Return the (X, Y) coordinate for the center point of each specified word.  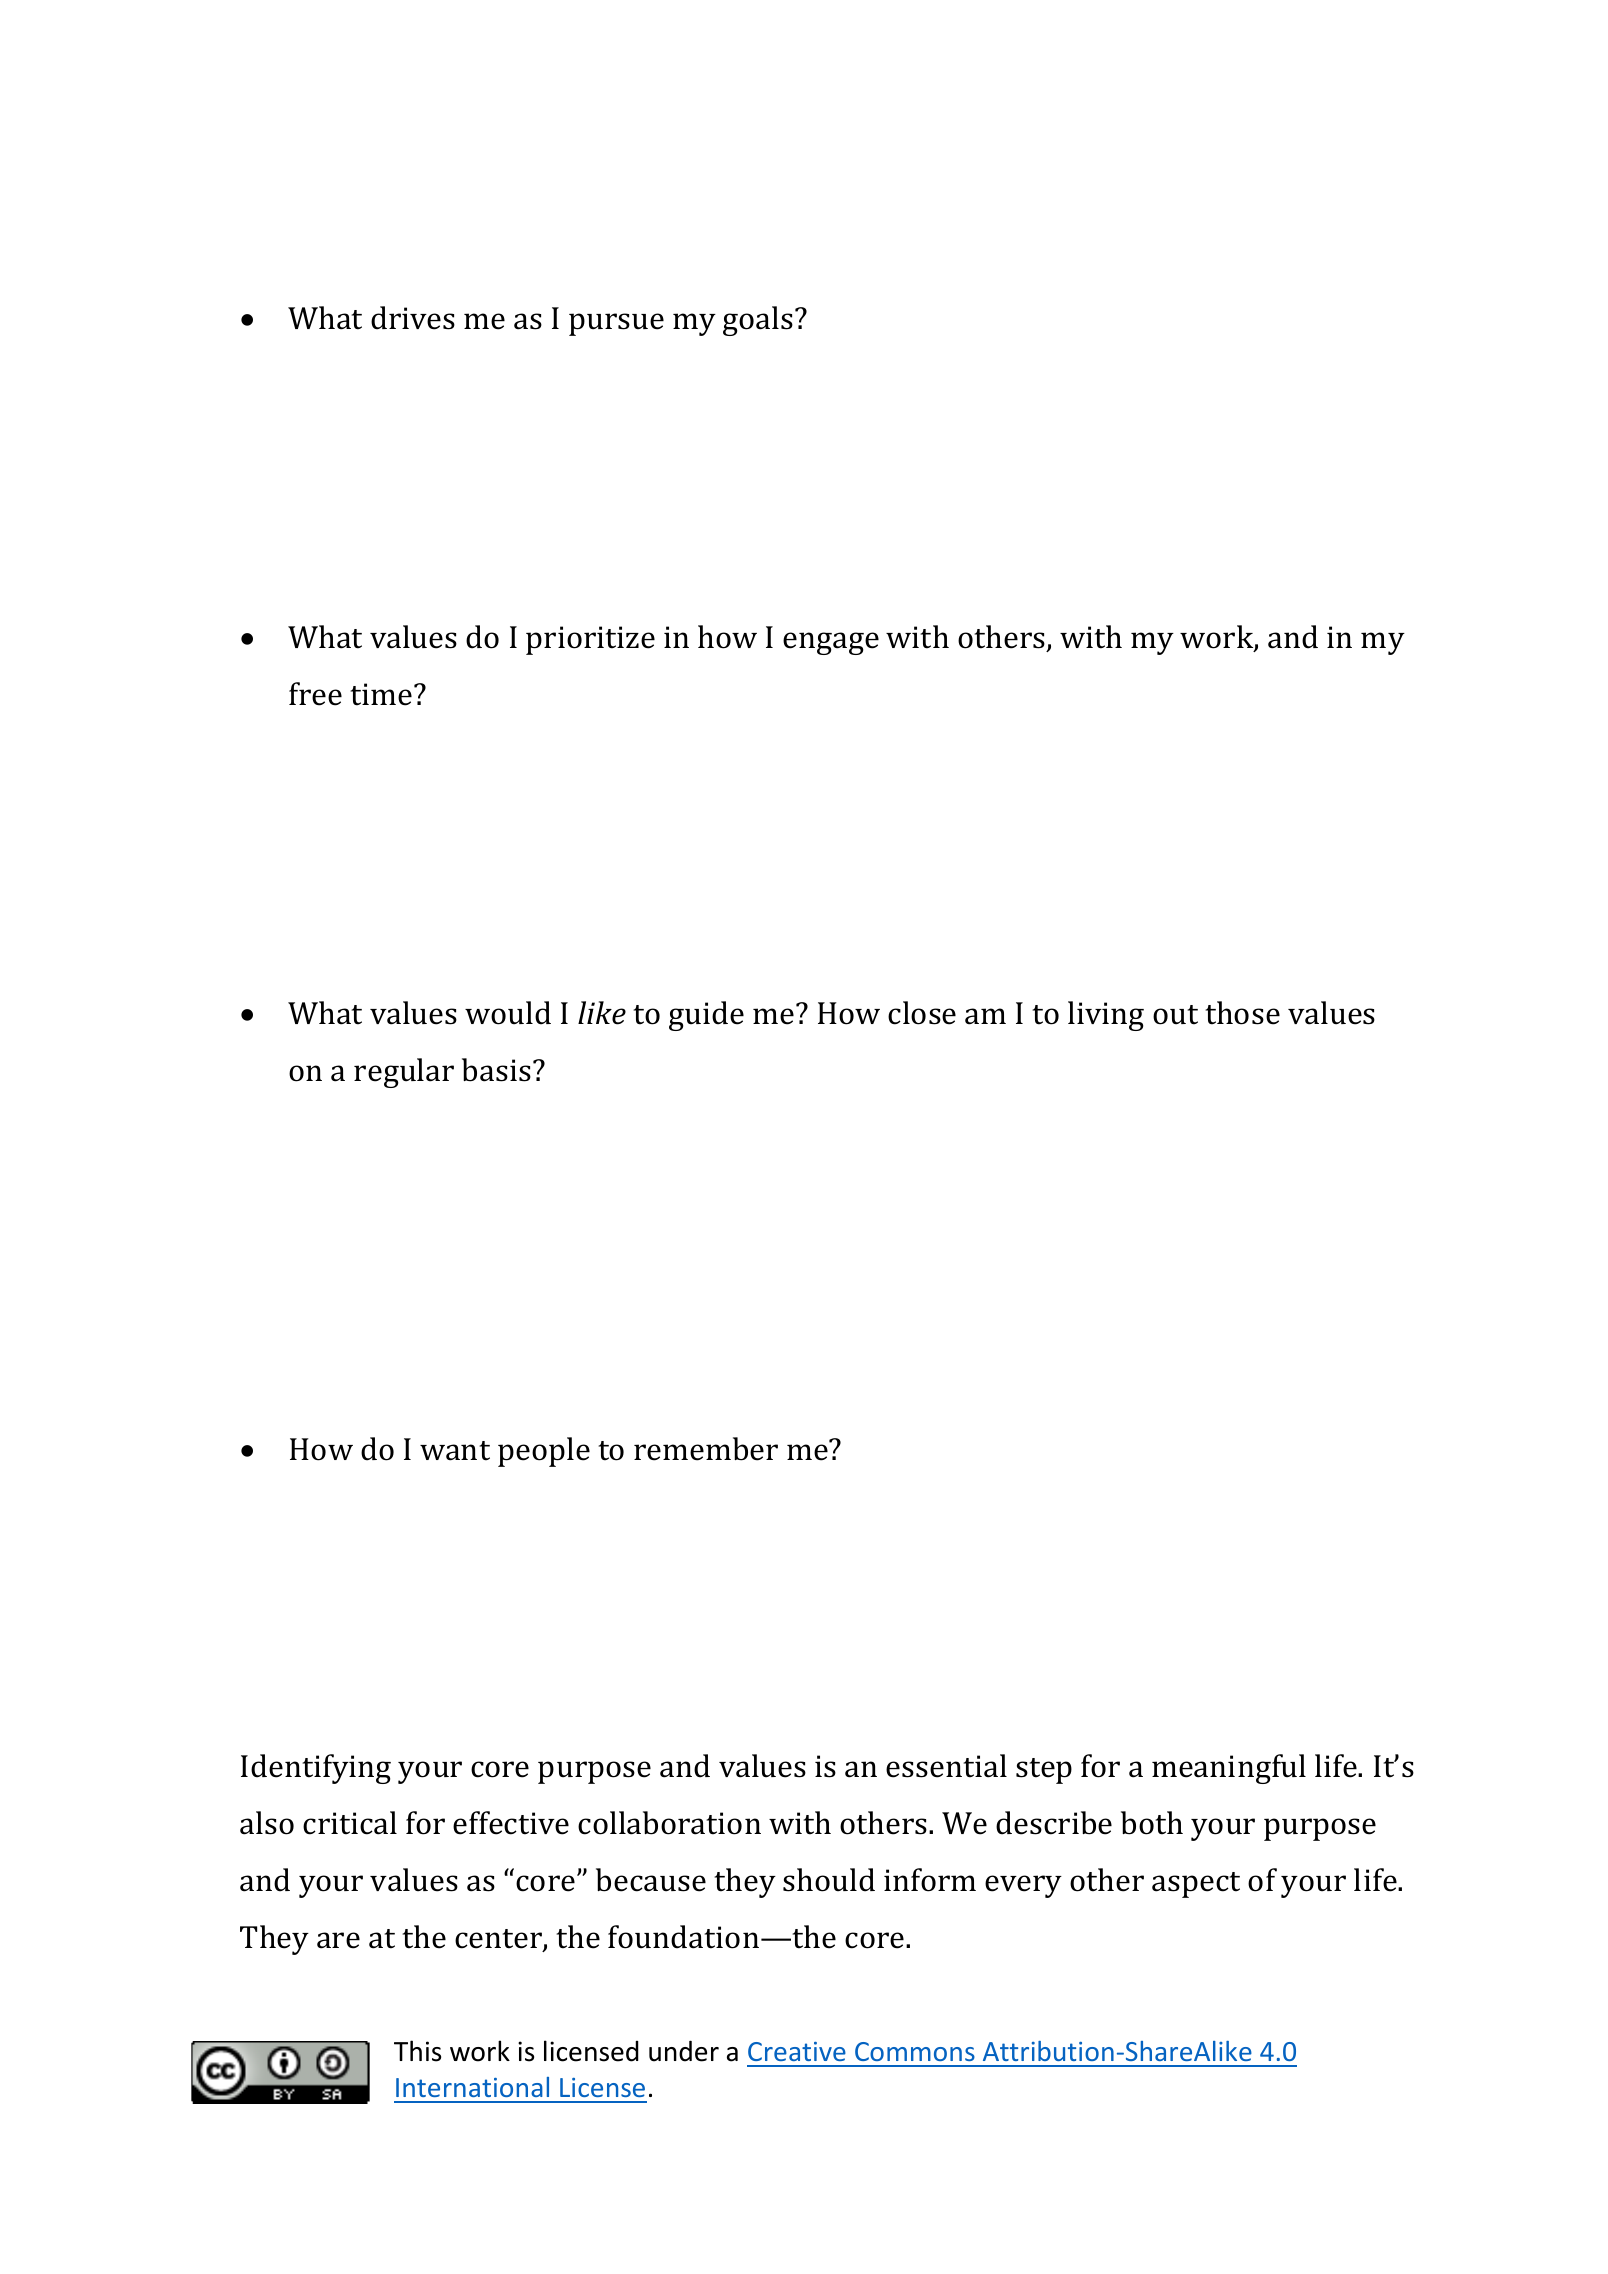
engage (831, 643)
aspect (1196, 1885)
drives (413, 318)
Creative (797, 2051)
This (417, 2051)
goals (758, 321)
